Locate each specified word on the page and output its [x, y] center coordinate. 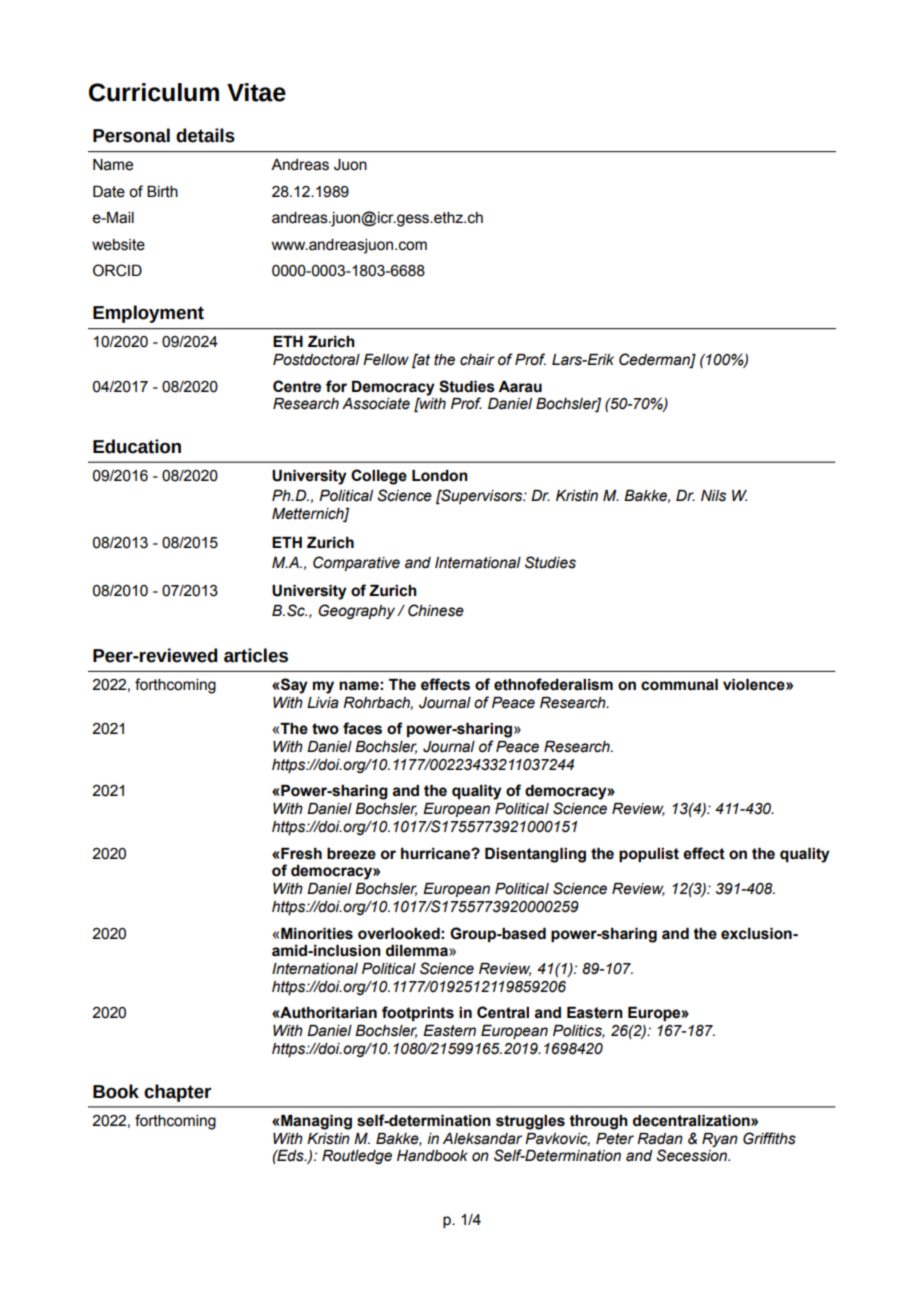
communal [679, 685]
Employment [148, 314]
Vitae [256, 92]
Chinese [436, 610]
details [205, 135]
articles [256, 655]
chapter [177, 1093]
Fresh [301, 854]
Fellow [386, 360]
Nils [713, 496]
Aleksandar [482, 1139]
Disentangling [535, 855]
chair [477, 360]
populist [649, 855]
